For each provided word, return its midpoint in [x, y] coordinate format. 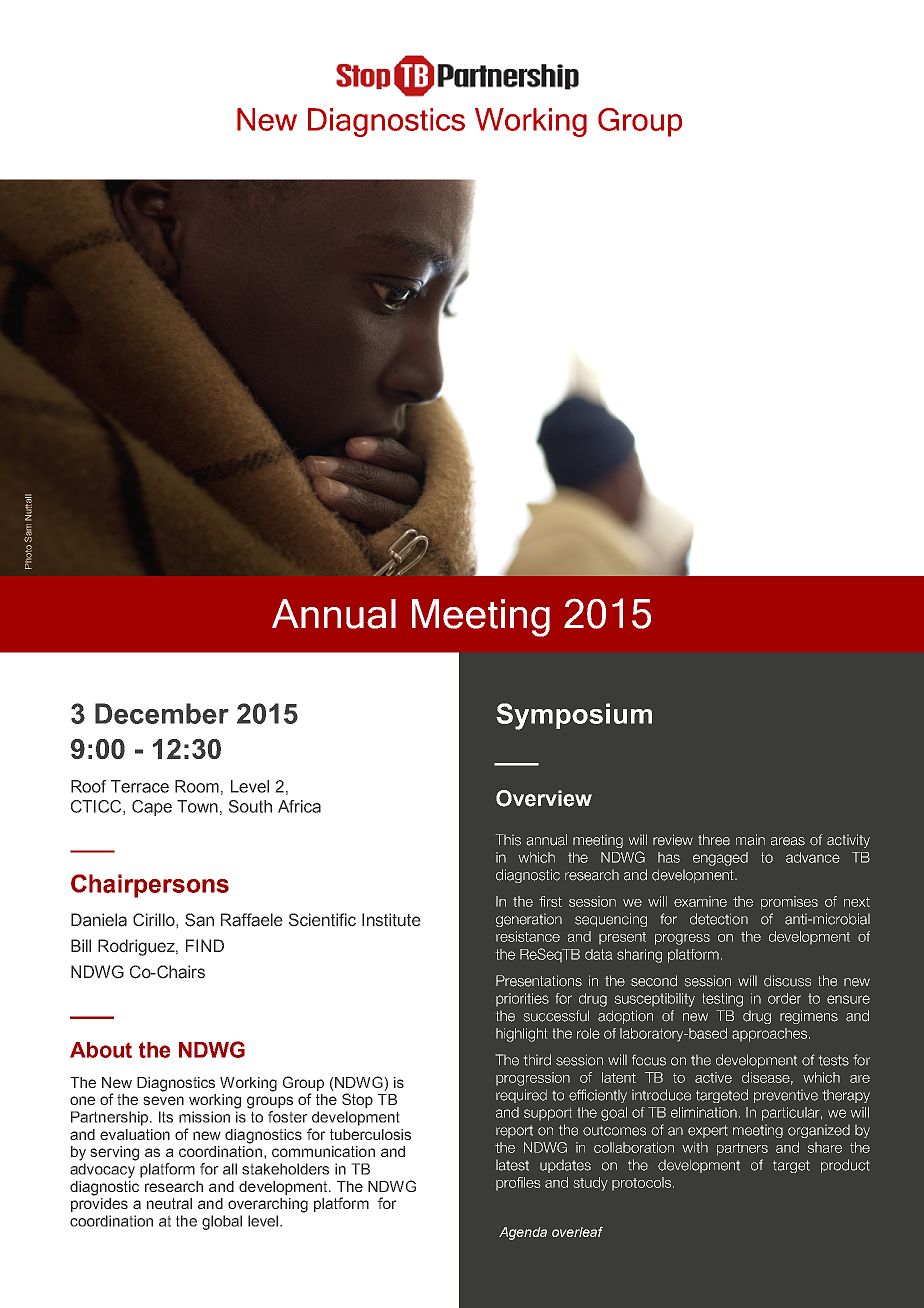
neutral [169, 1203]
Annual [334, 614]
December [162, 713]
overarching [268, 1205]
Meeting [481, 618]
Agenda [523, 1233]
